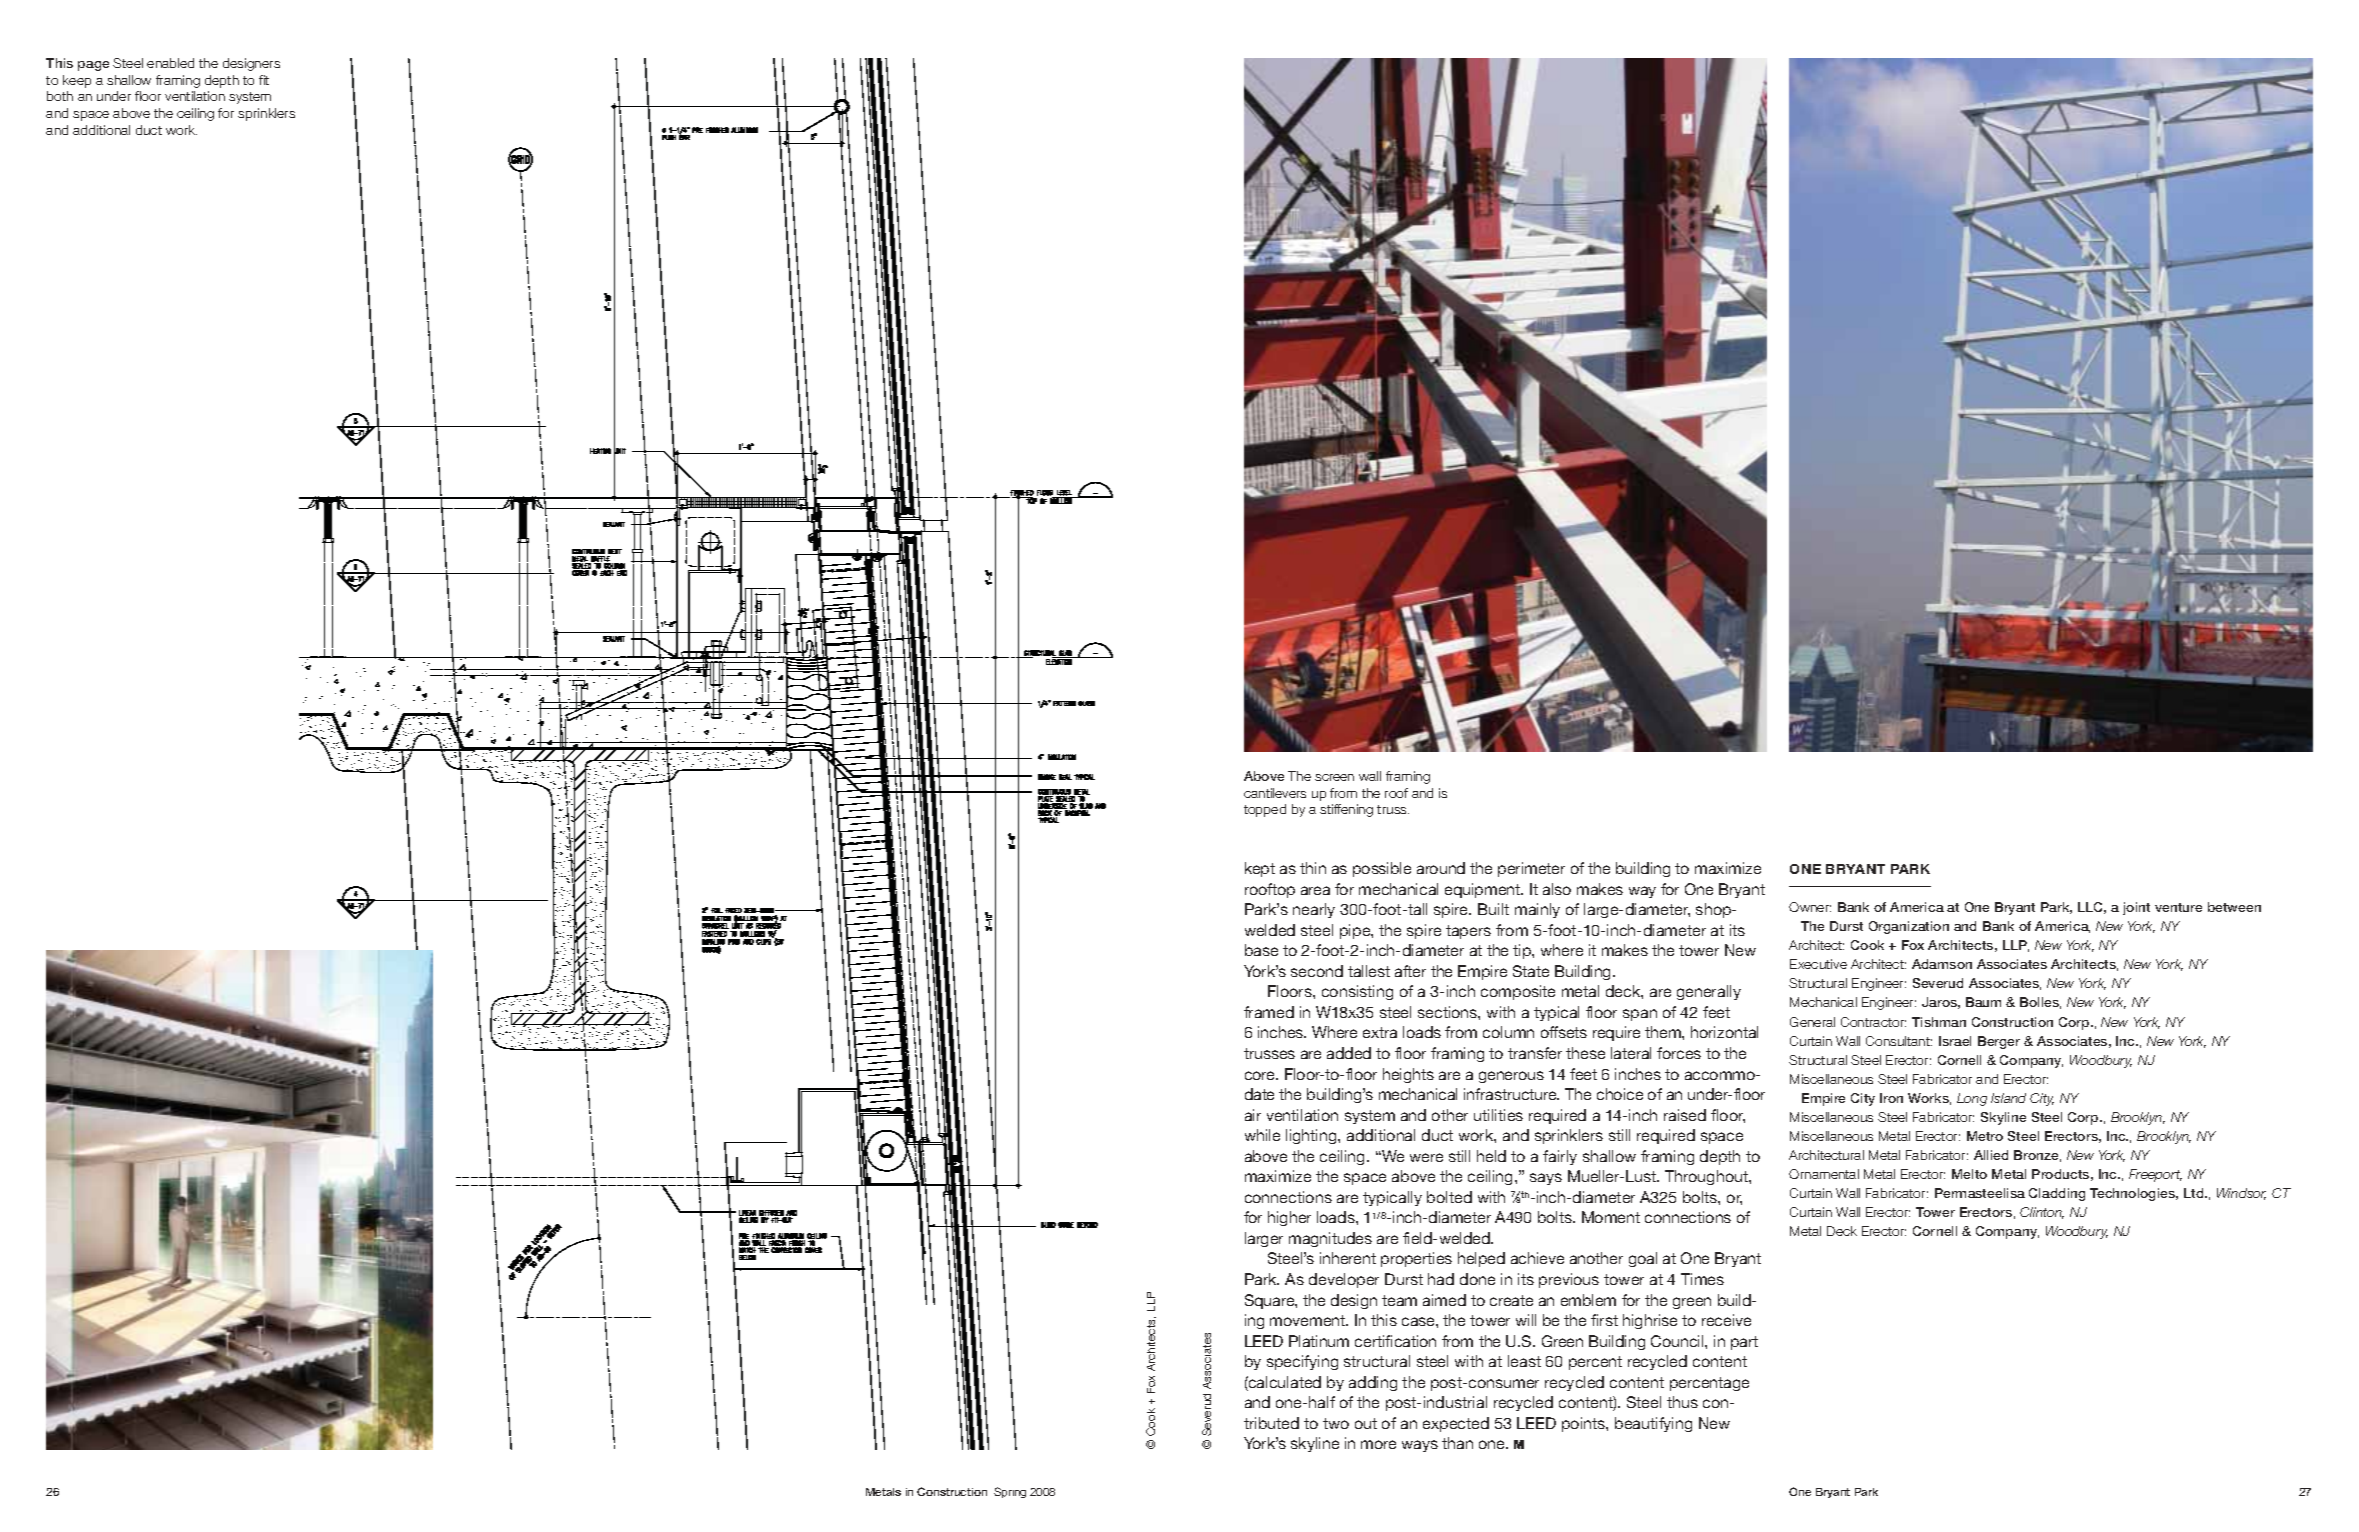 This document has width=2359, height=1532. I want to click on enabled, so click(170, 63).
